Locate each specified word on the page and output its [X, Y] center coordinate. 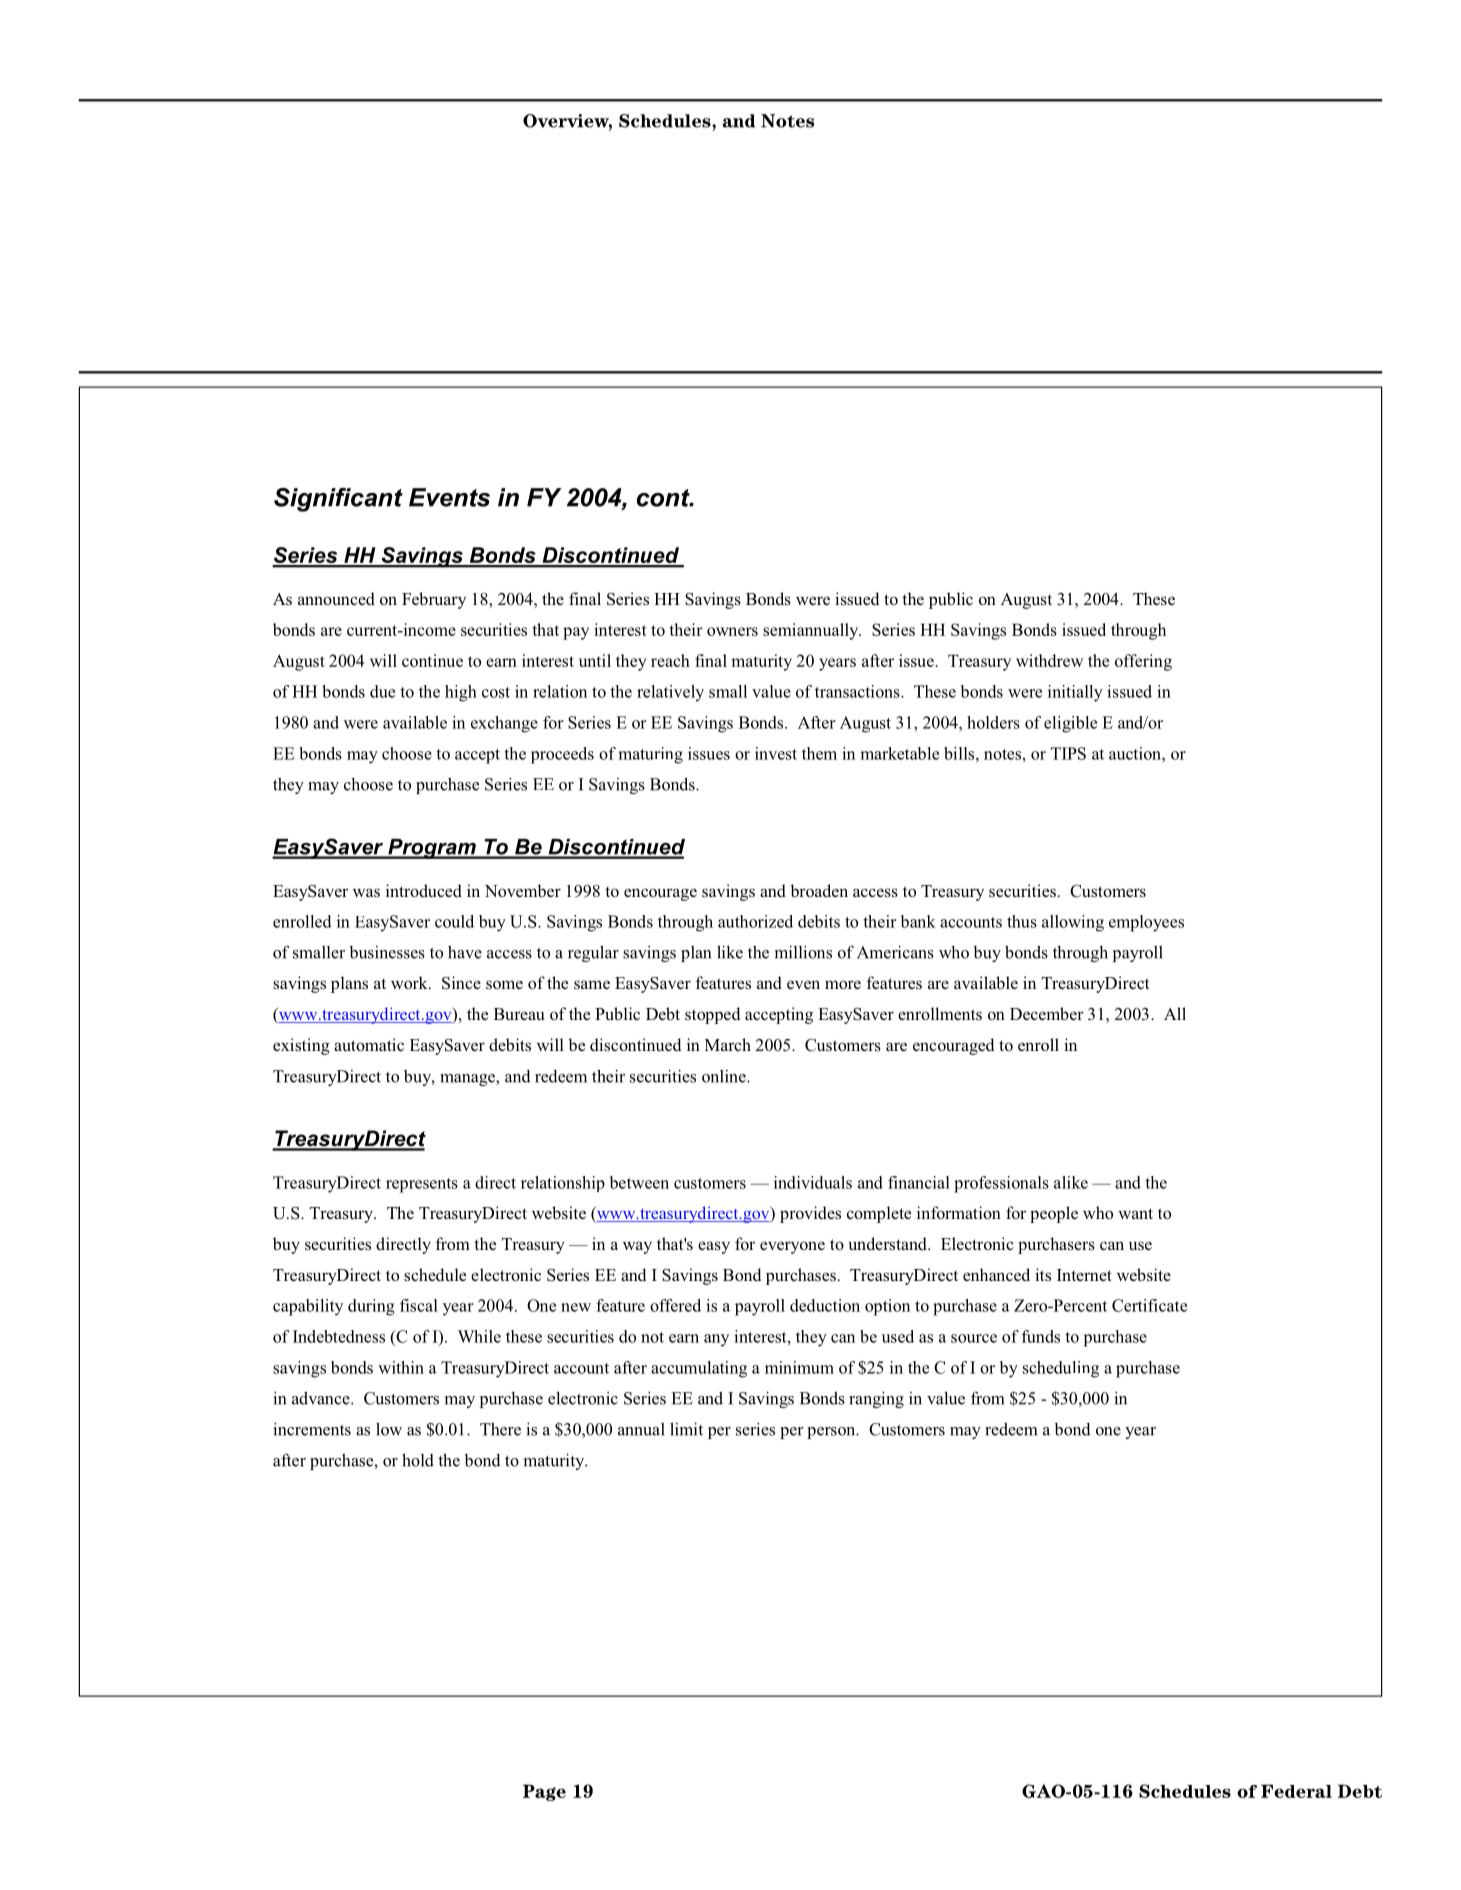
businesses [387, 952]
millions [803, 952]
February [434, 600]
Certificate [1149, 1305]
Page [544, 1792]
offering [1143, 662]
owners [732, 631]
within [401, 1367]
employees [1146, 923]
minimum [799, 1367]
